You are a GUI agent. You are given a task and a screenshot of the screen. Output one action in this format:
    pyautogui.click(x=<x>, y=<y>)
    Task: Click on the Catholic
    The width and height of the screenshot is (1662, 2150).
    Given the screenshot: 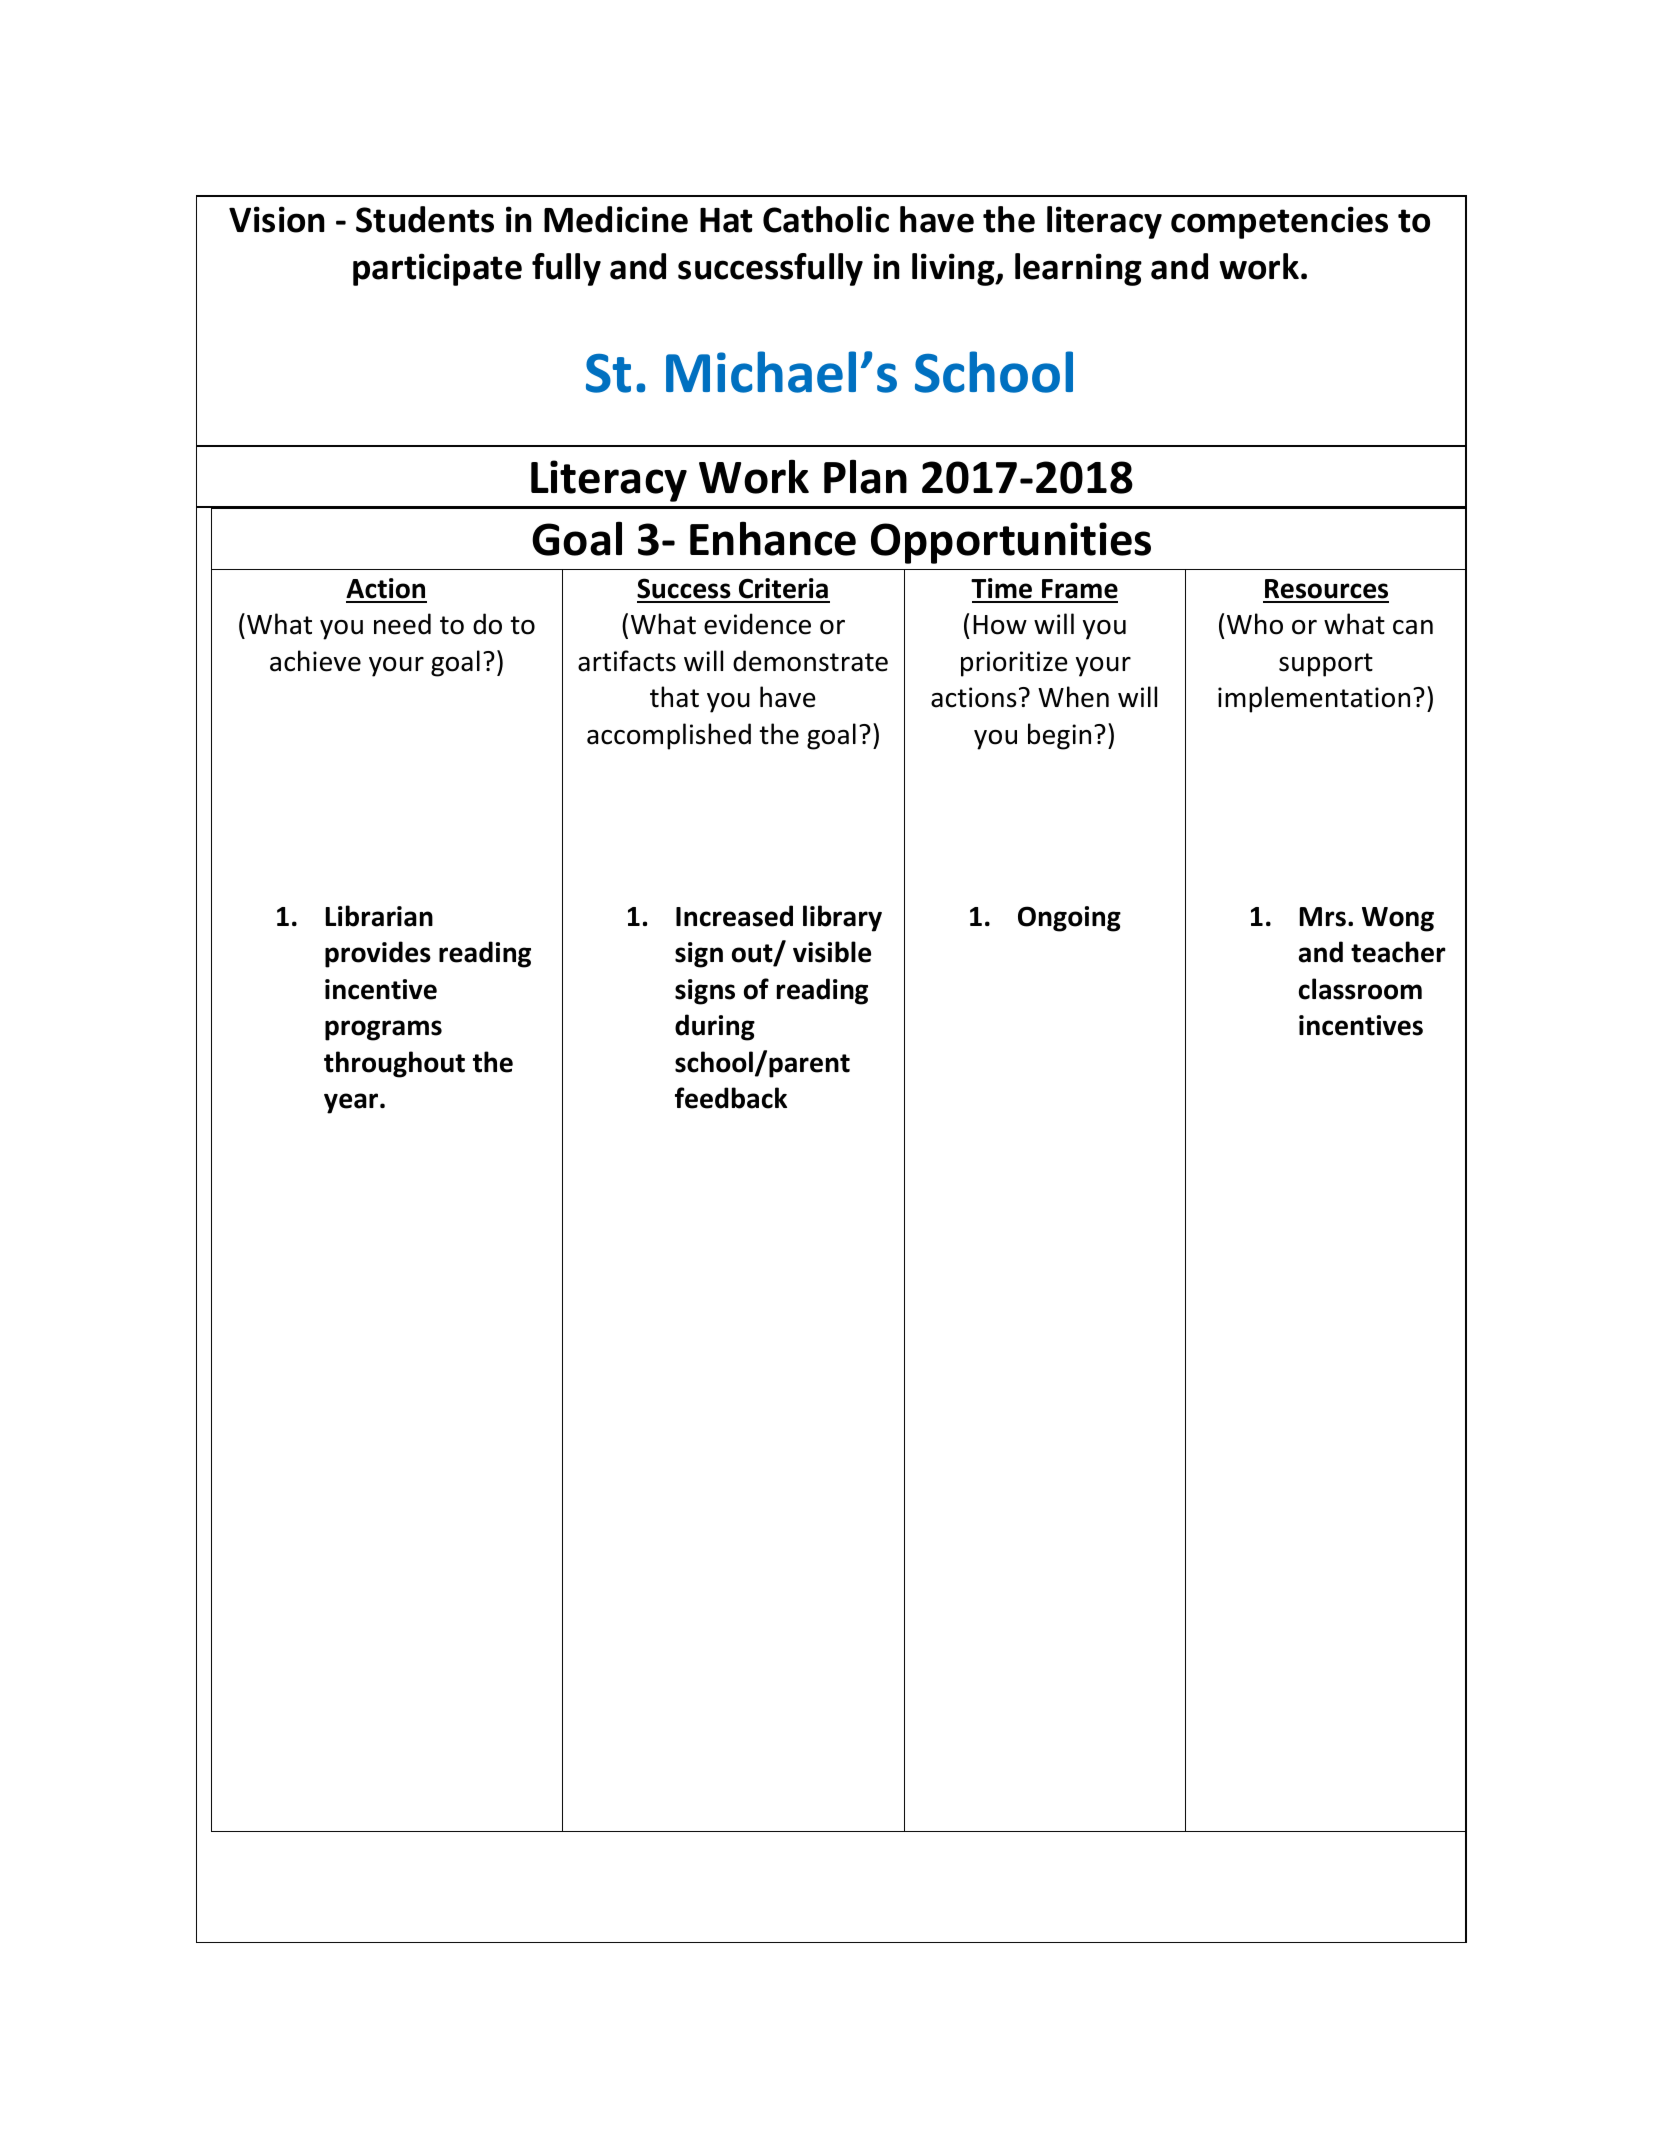 What is the action you would take?
    pyautogui.click(x=826, y=219)
